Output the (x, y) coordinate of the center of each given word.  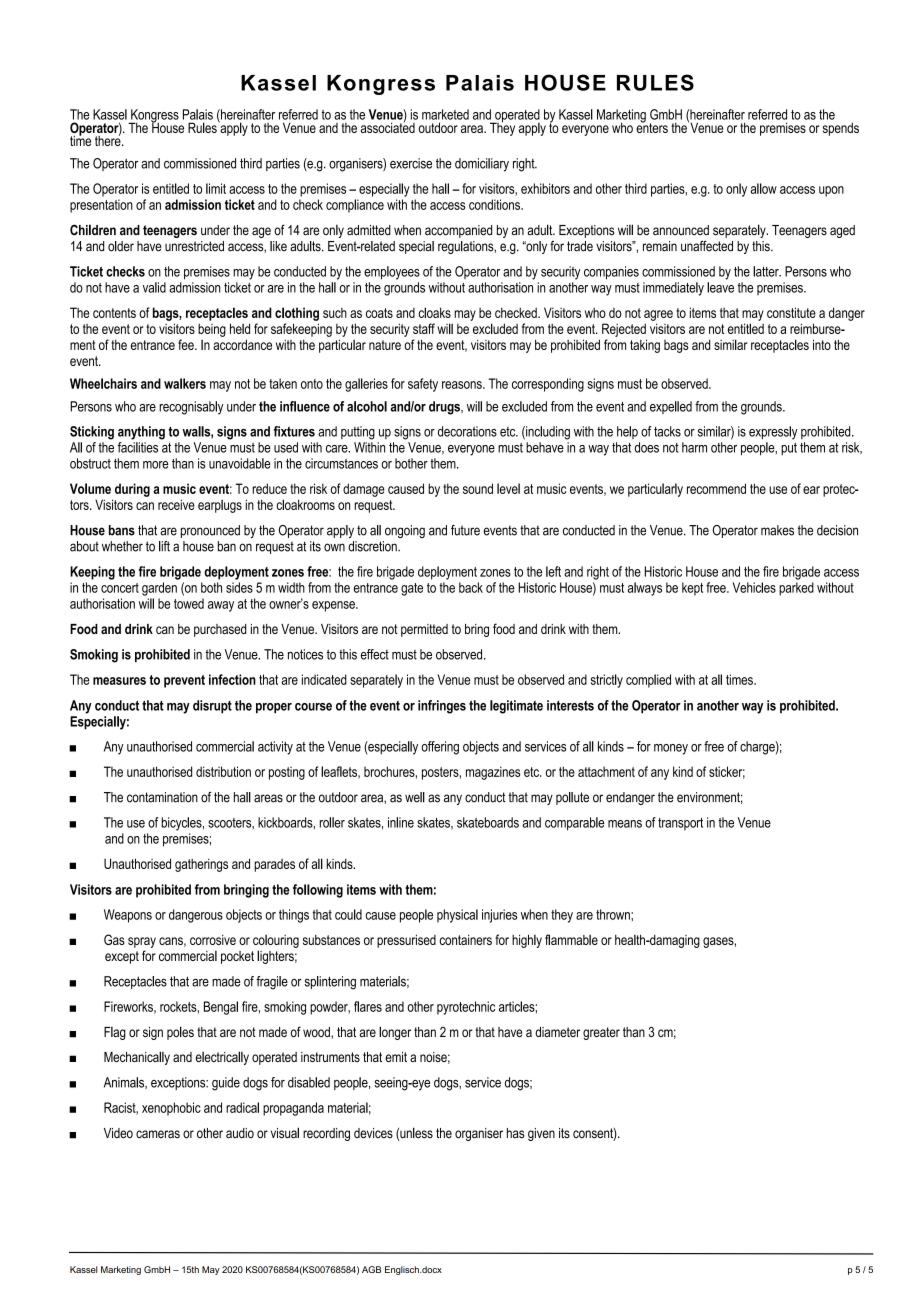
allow (763, 188)
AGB (371, 1269)
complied (648, 681)
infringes (442, 707)
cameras (158, 1134)
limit (216, 188)
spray (142, 942)
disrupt (212, 707)
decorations (467, 431)
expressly (773, 433)
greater (601, 1033)
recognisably (191, 408)
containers (465, 940)
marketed (445, 114)
